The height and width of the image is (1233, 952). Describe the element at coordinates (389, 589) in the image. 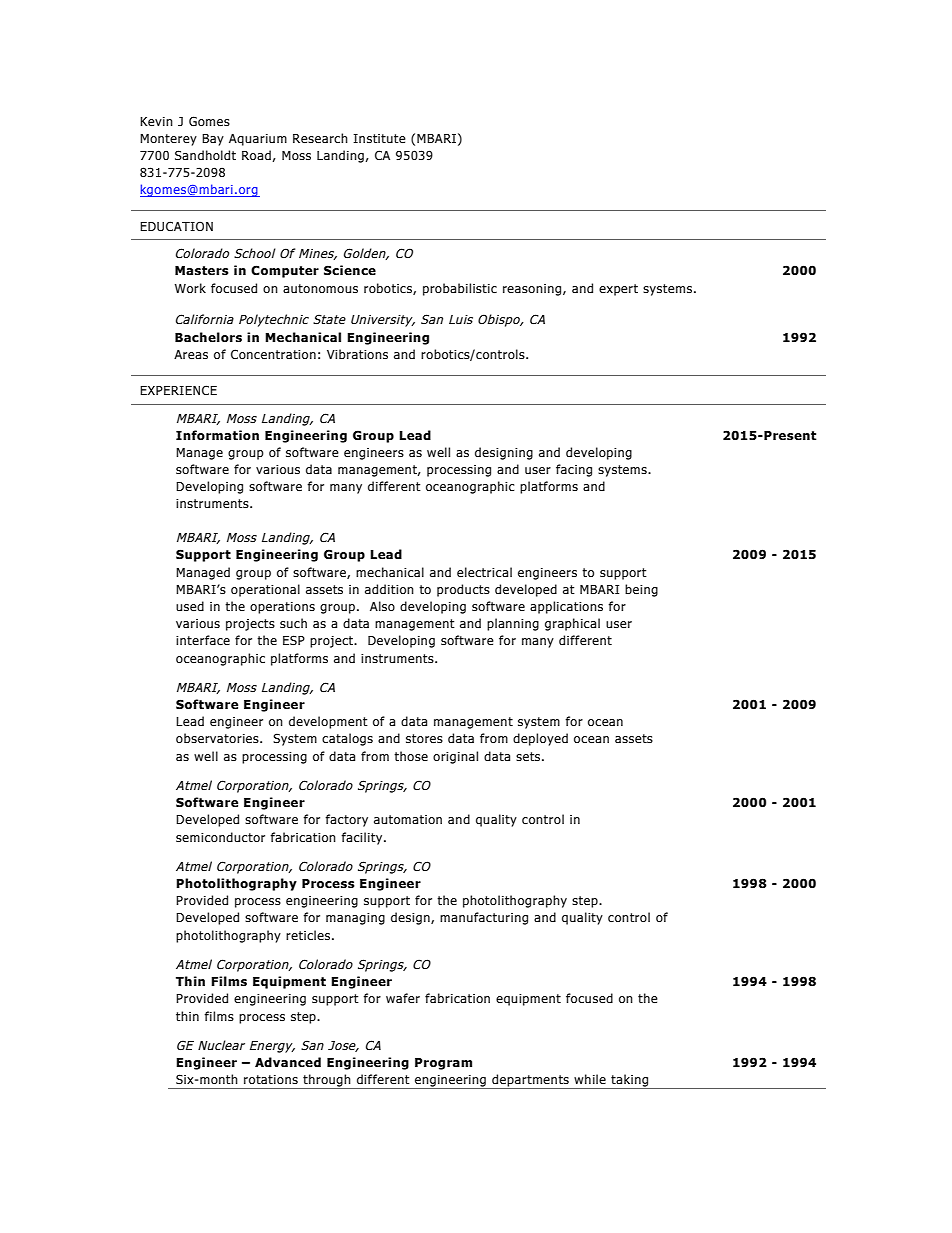

I see `addition` at that location.
